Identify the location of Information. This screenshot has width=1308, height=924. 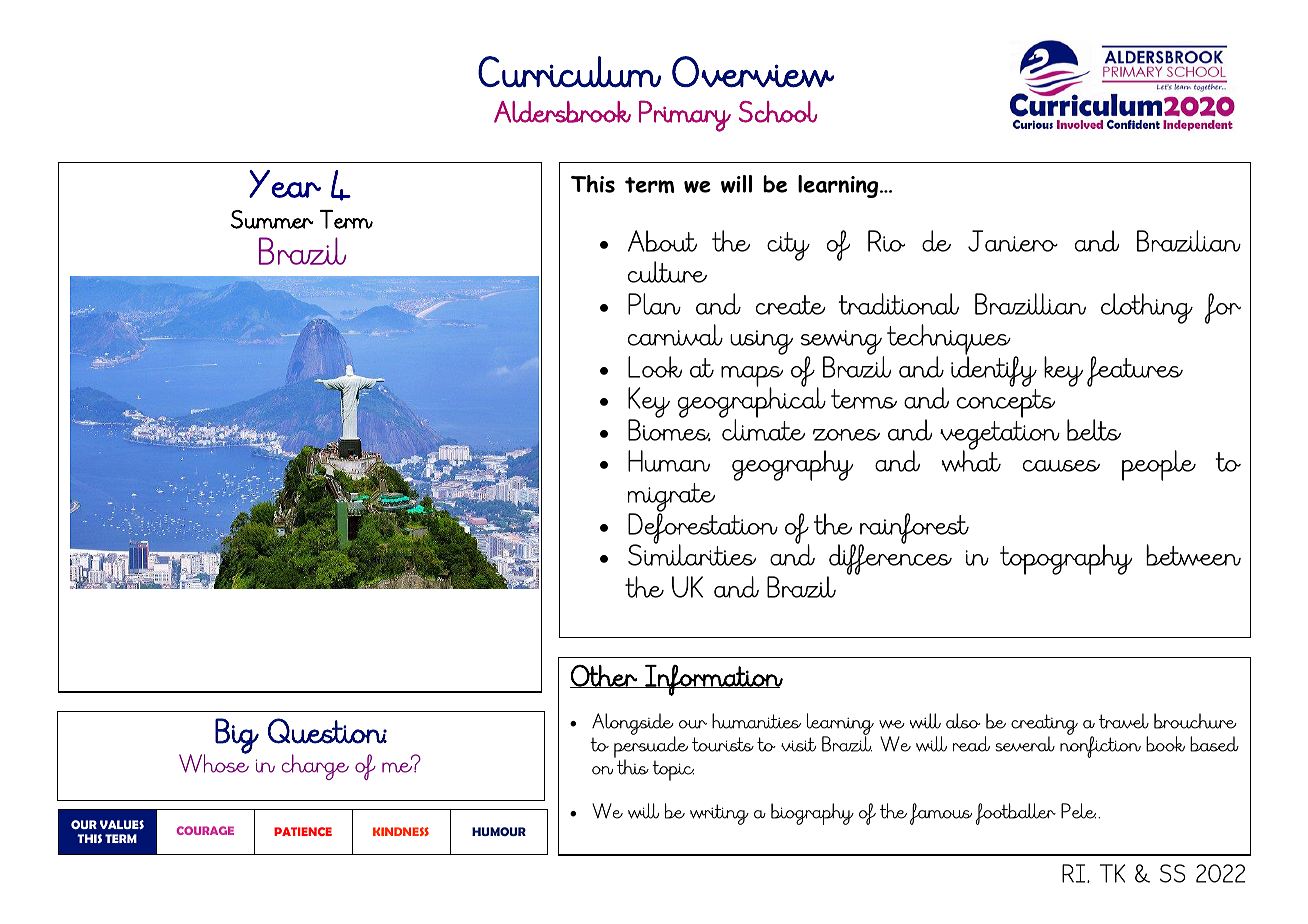
(713, 680).
